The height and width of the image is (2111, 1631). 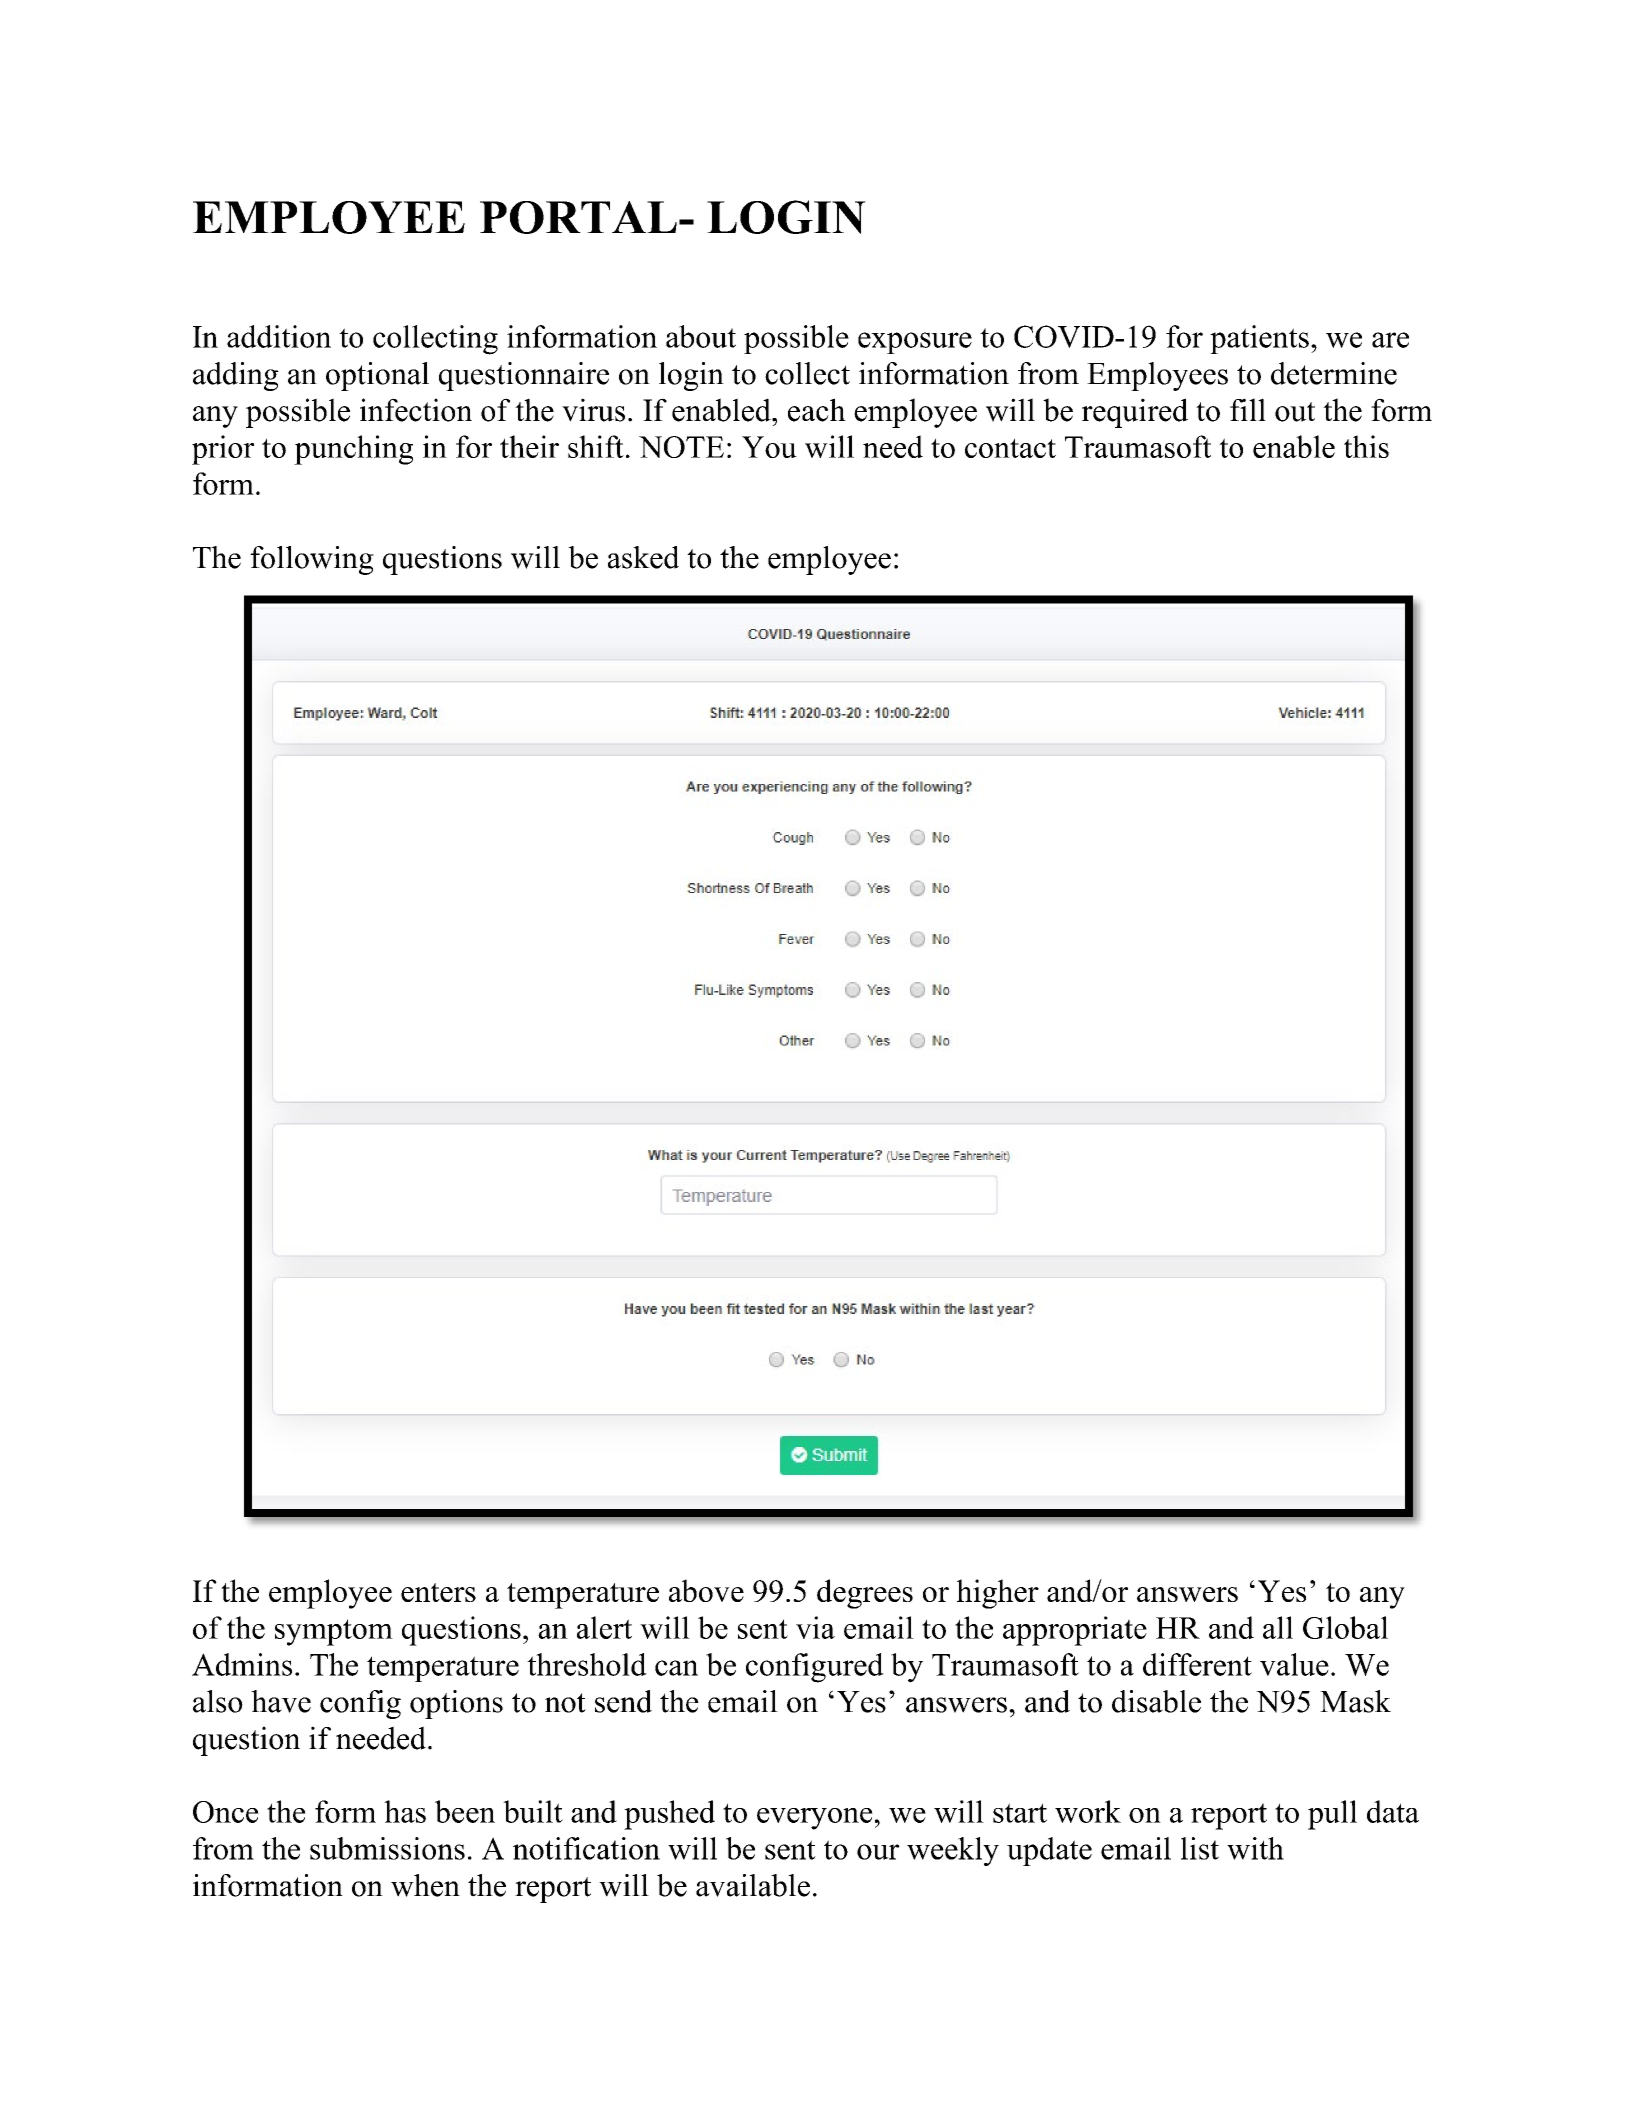 I want to click on submissions, so click(x=387, y=1848).
